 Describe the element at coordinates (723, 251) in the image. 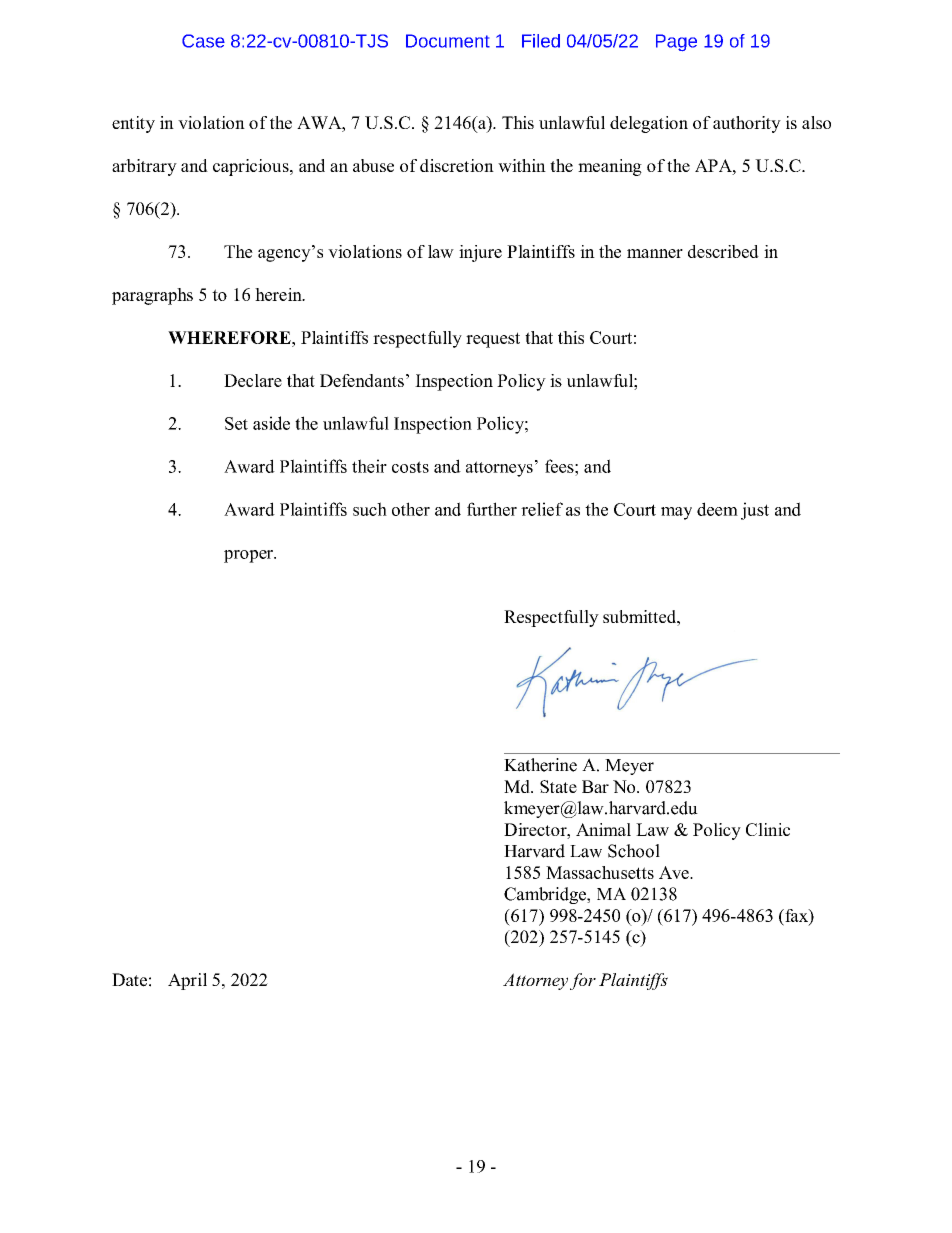

I see `described` at that location.
